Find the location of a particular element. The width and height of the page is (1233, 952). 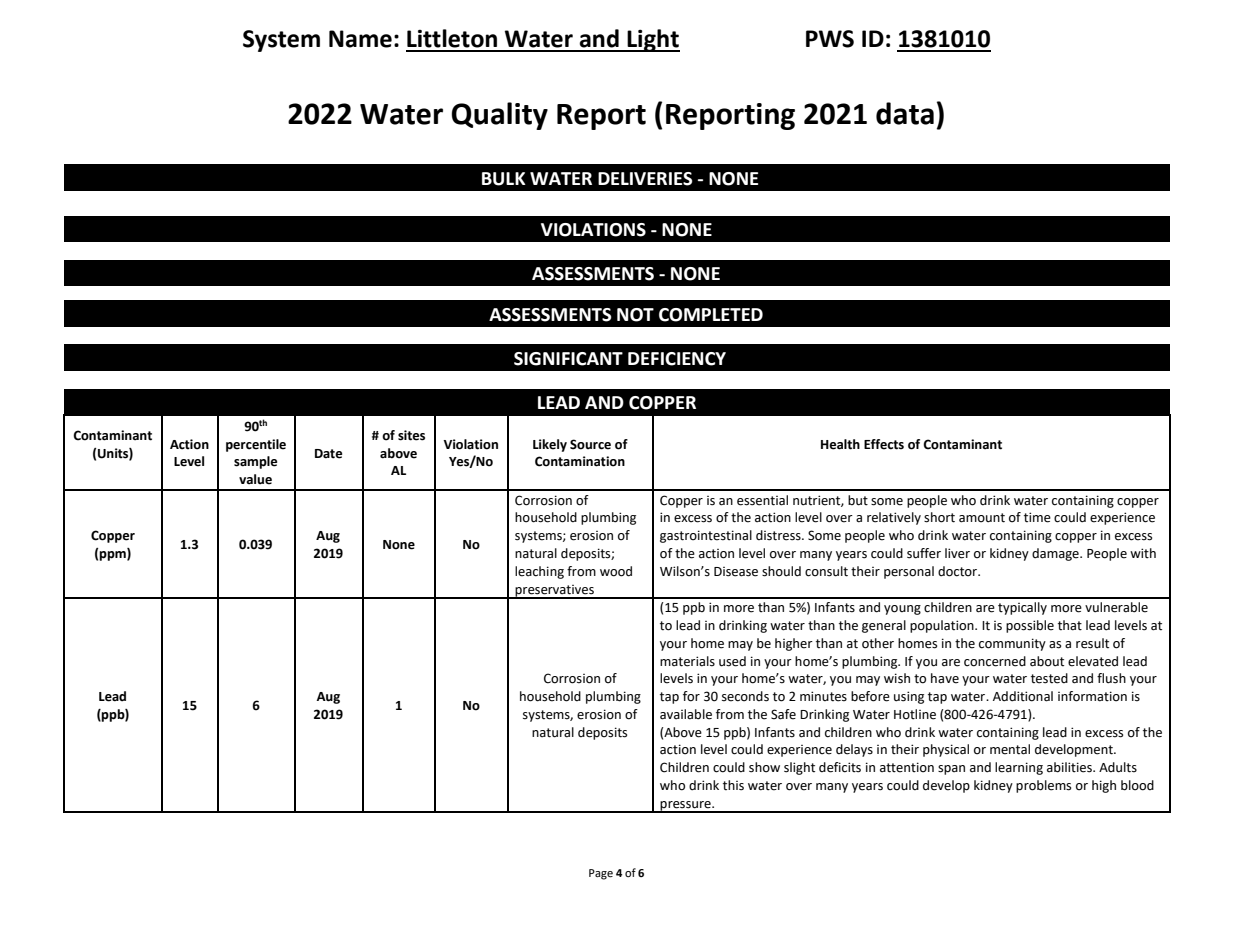

DEFICIENCY is located at coordinates (677, 359).
